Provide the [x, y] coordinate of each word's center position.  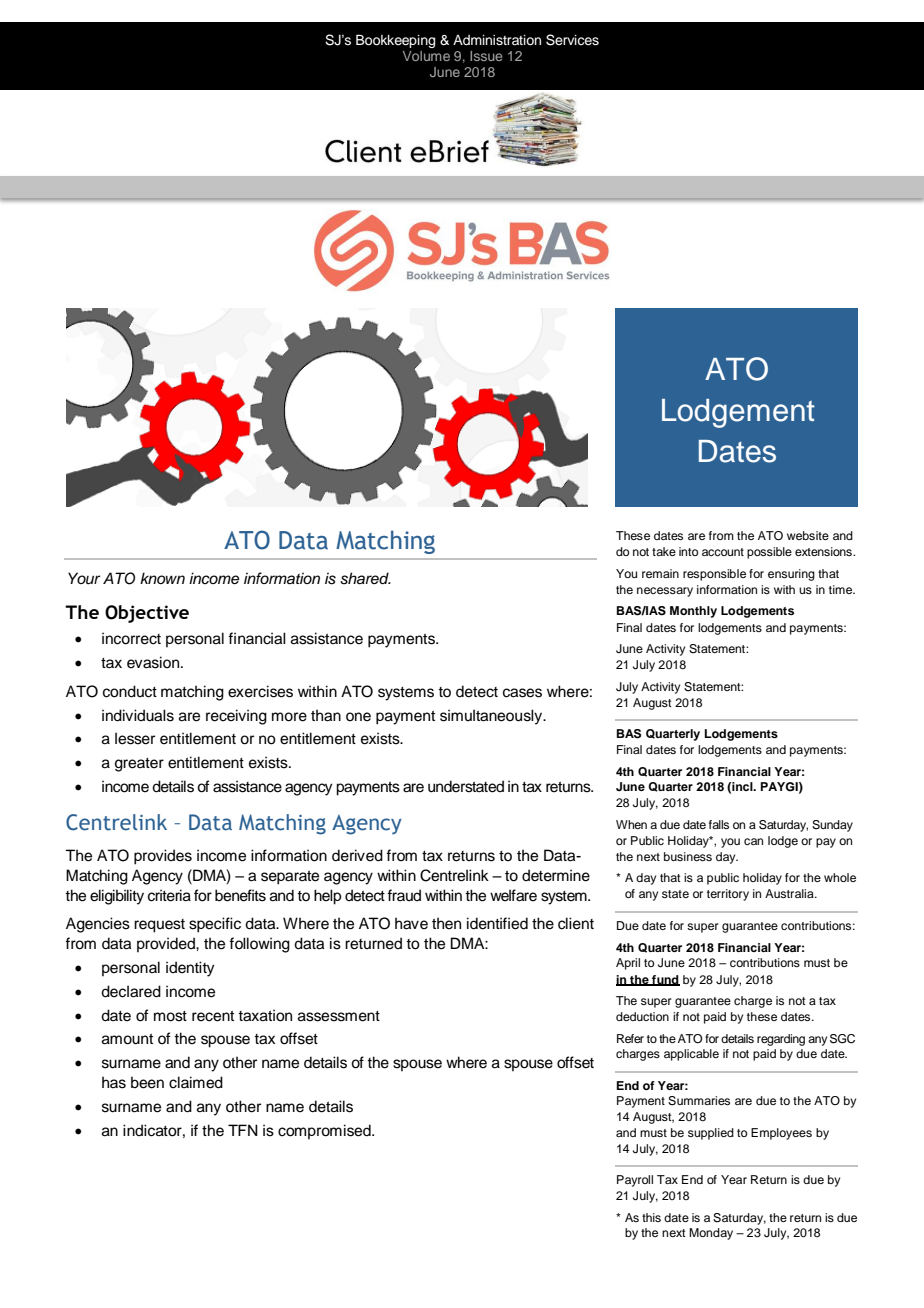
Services [572, 40]
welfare [513, 895]
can [753, 841]
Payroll [635, 1181]
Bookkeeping [395, 41]
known [162, 578]
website [808, 535]
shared [365, 578]
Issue [486, 56]
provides [163, 857]
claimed [196, 1082]
